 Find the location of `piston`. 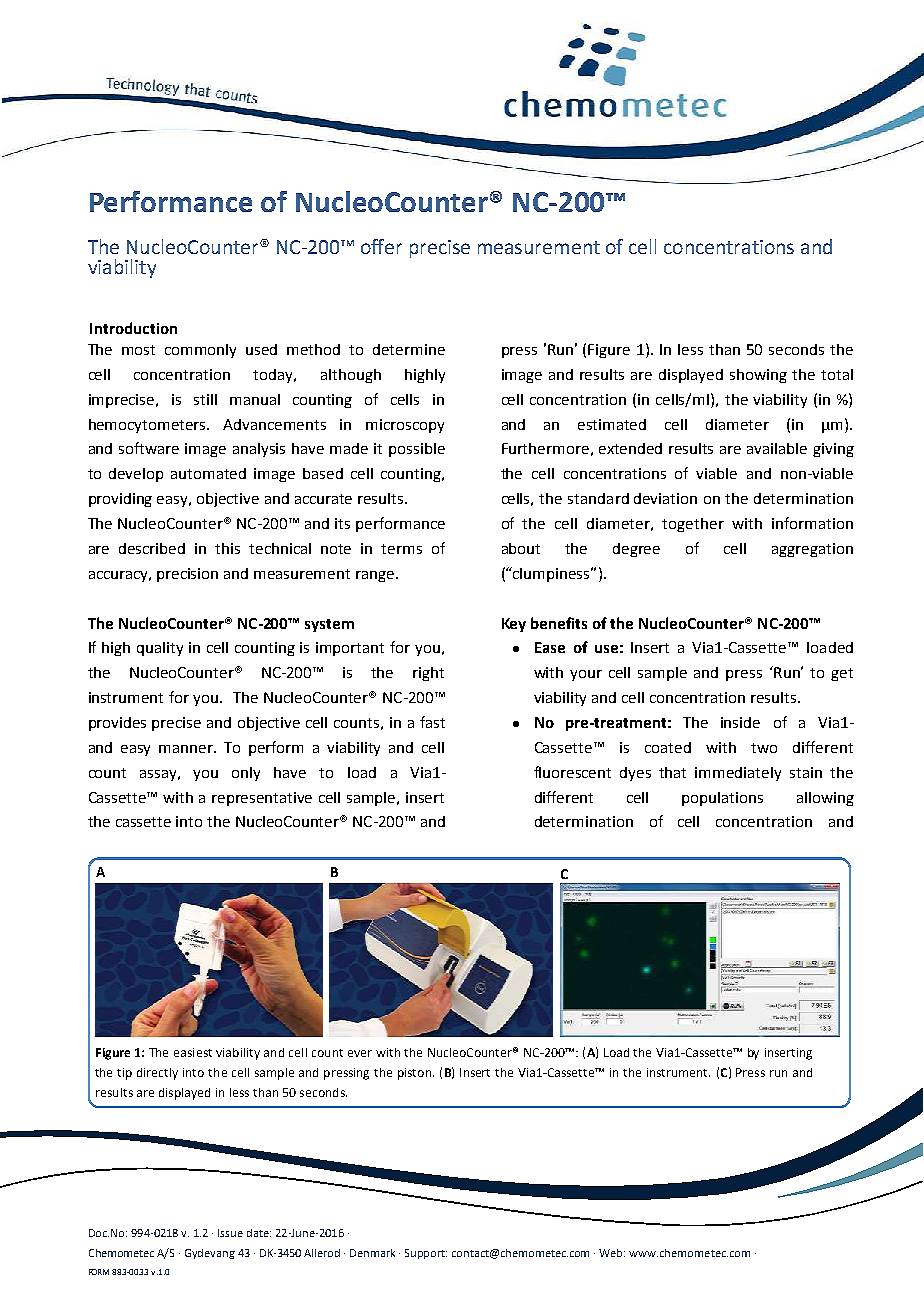

piston is located at coordinates (414, 1074).
